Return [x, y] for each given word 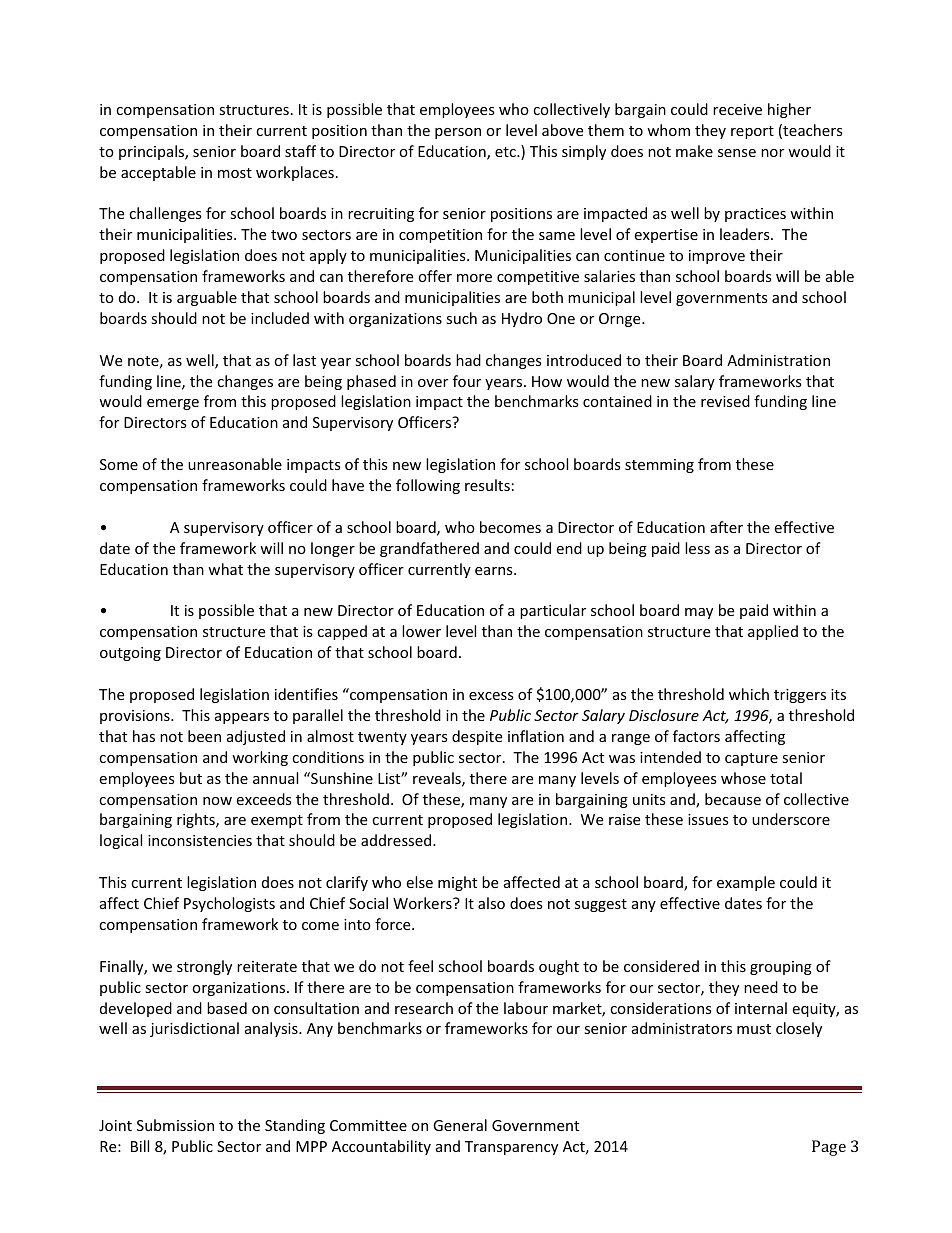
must [754, 1029]
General [460, 1125]
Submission [175, 1125]
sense [737, 153]
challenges [165, 214]
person [458, 133]
